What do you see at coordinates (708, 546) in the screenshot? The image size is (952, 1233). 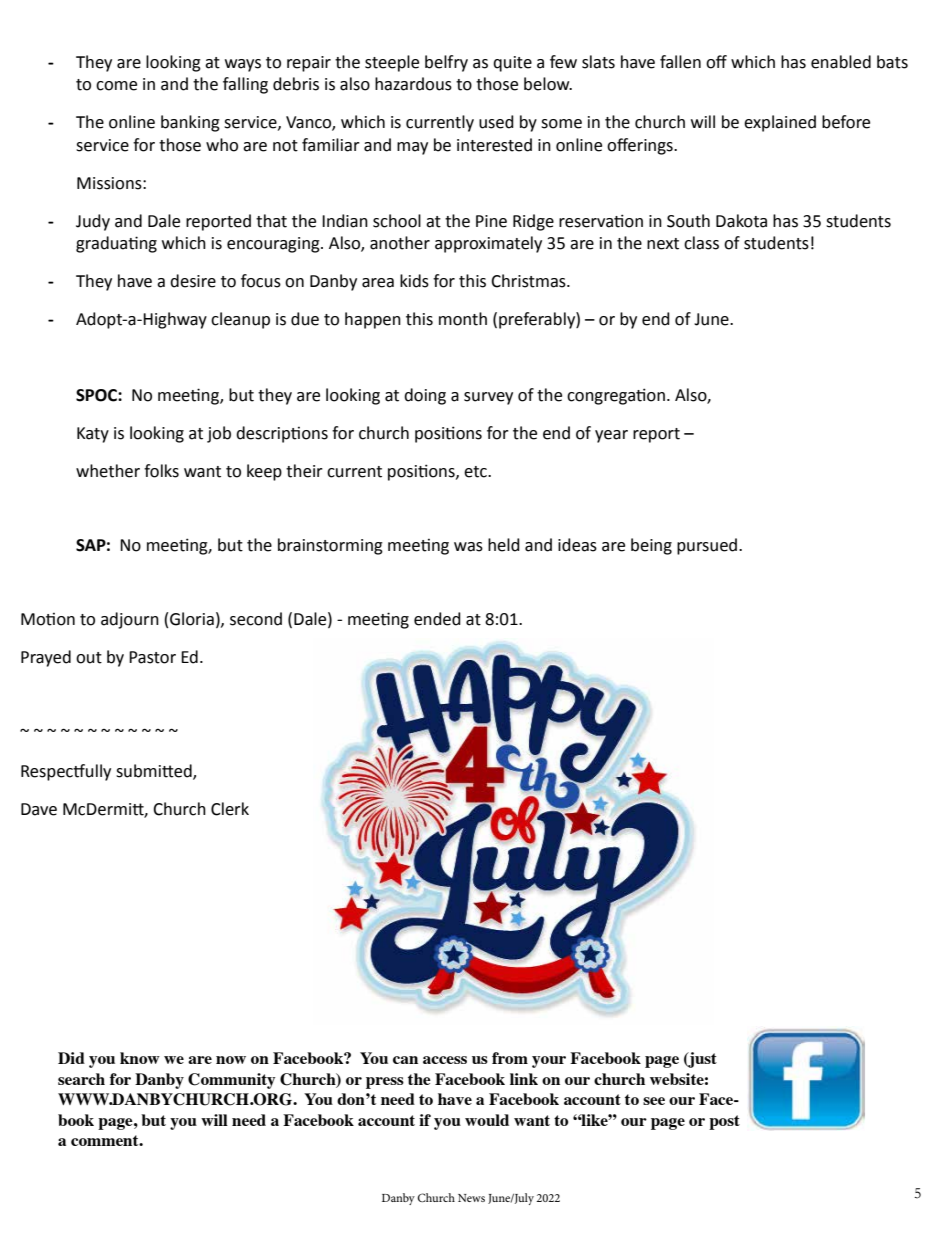 I see `pursued` at bounding box center [708, 546].
